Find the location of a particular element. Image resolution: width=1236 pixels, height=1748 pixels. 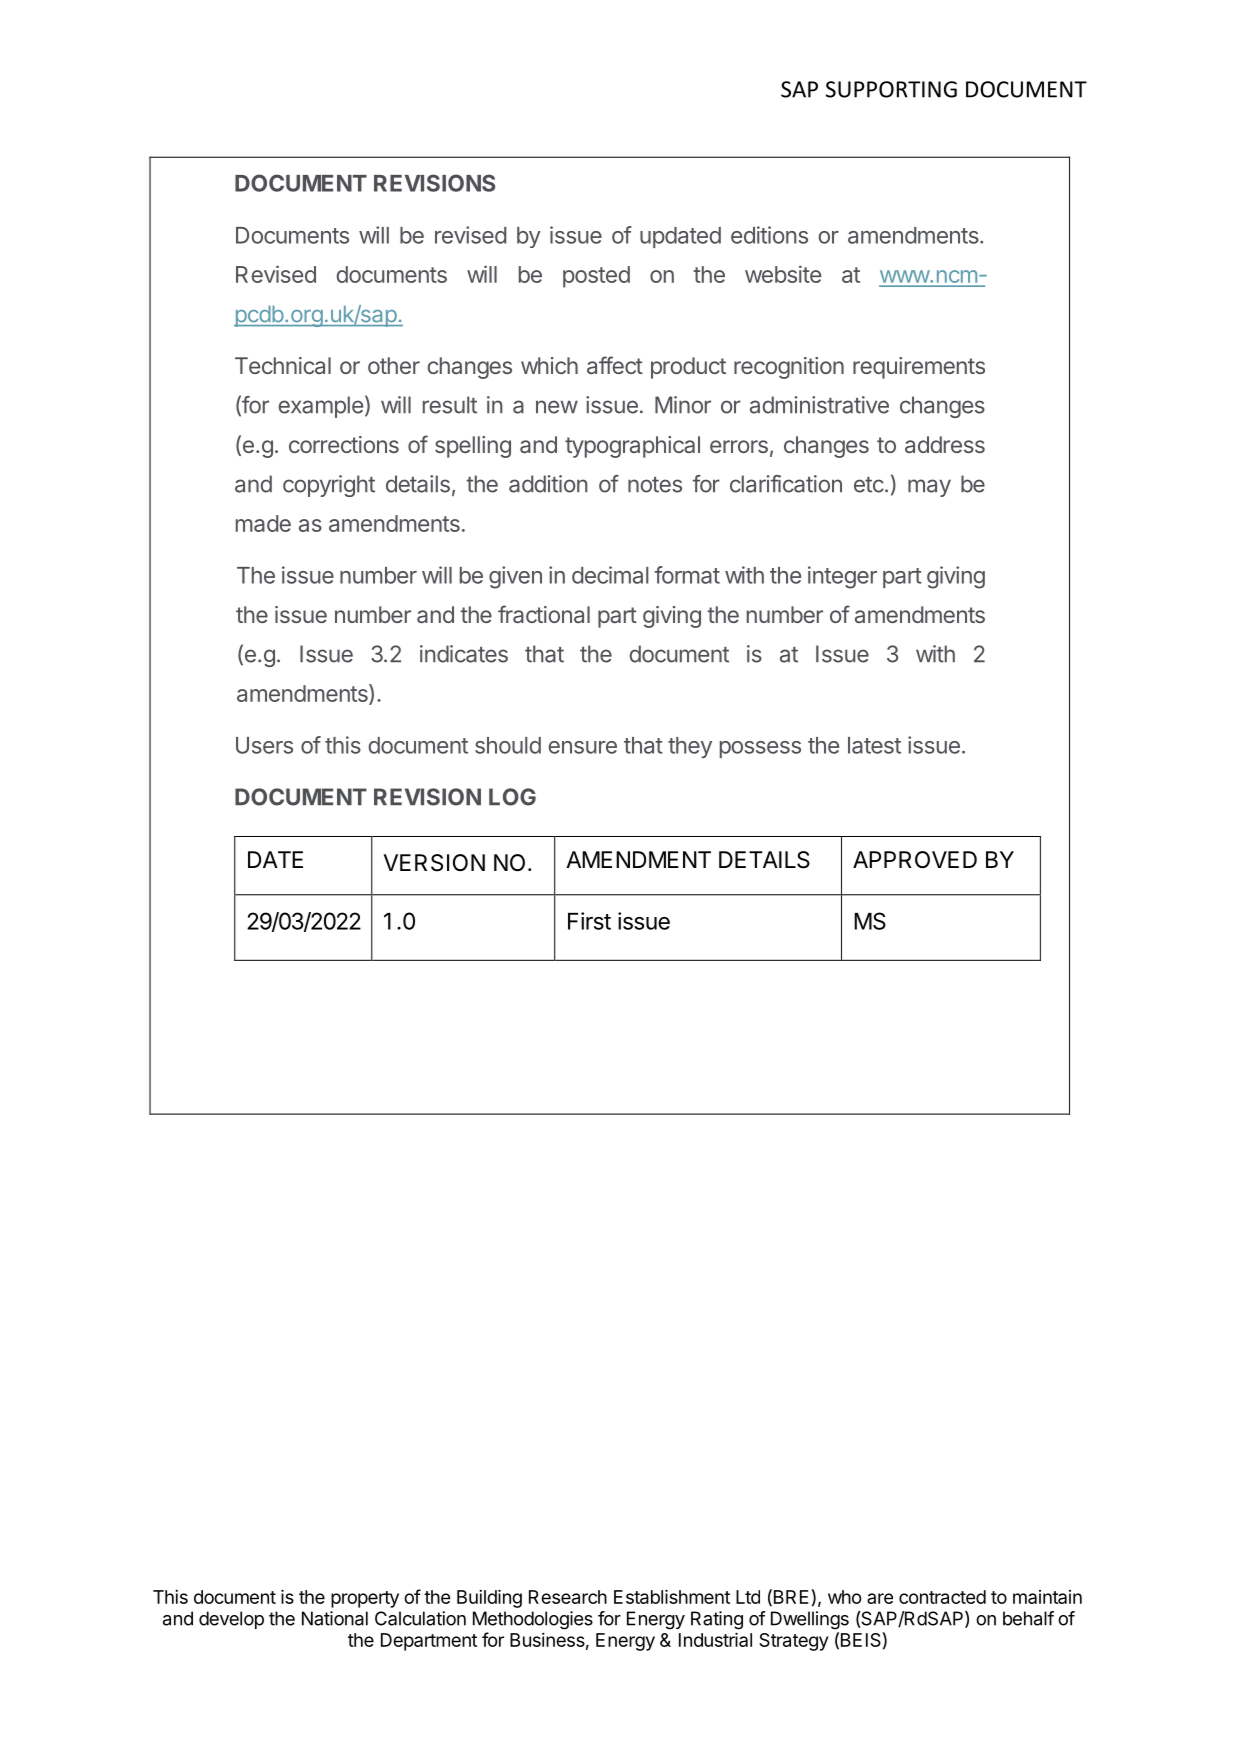

may is located at coordinates (929, 488).
